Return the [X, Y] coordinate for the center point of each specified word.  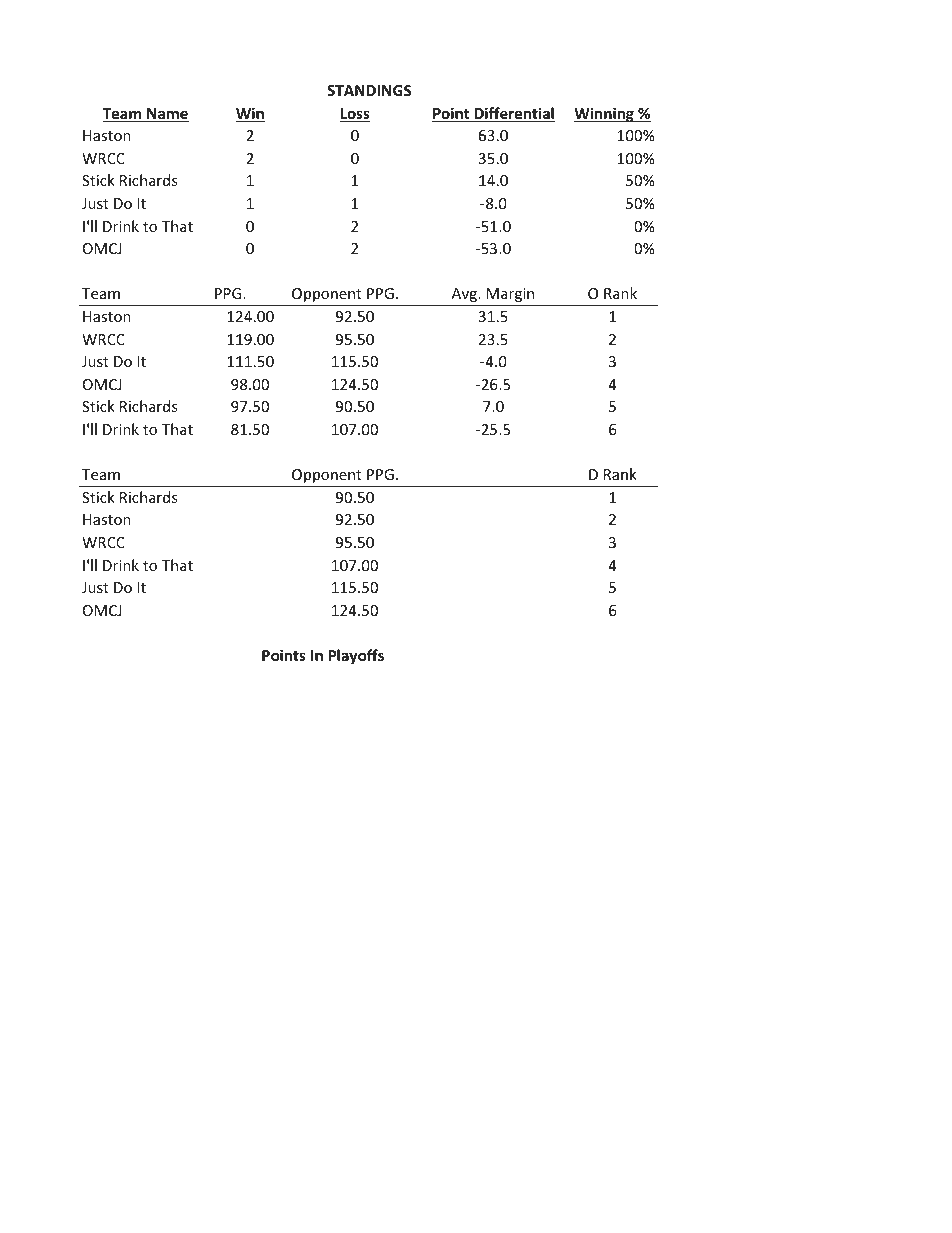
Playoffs [356, 656]
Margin [510, 295]
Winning [605, 114]
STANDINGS [369, 90]
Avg [465, 295]
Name [167, 115]
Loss [355, 115]
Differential [513, 114]
